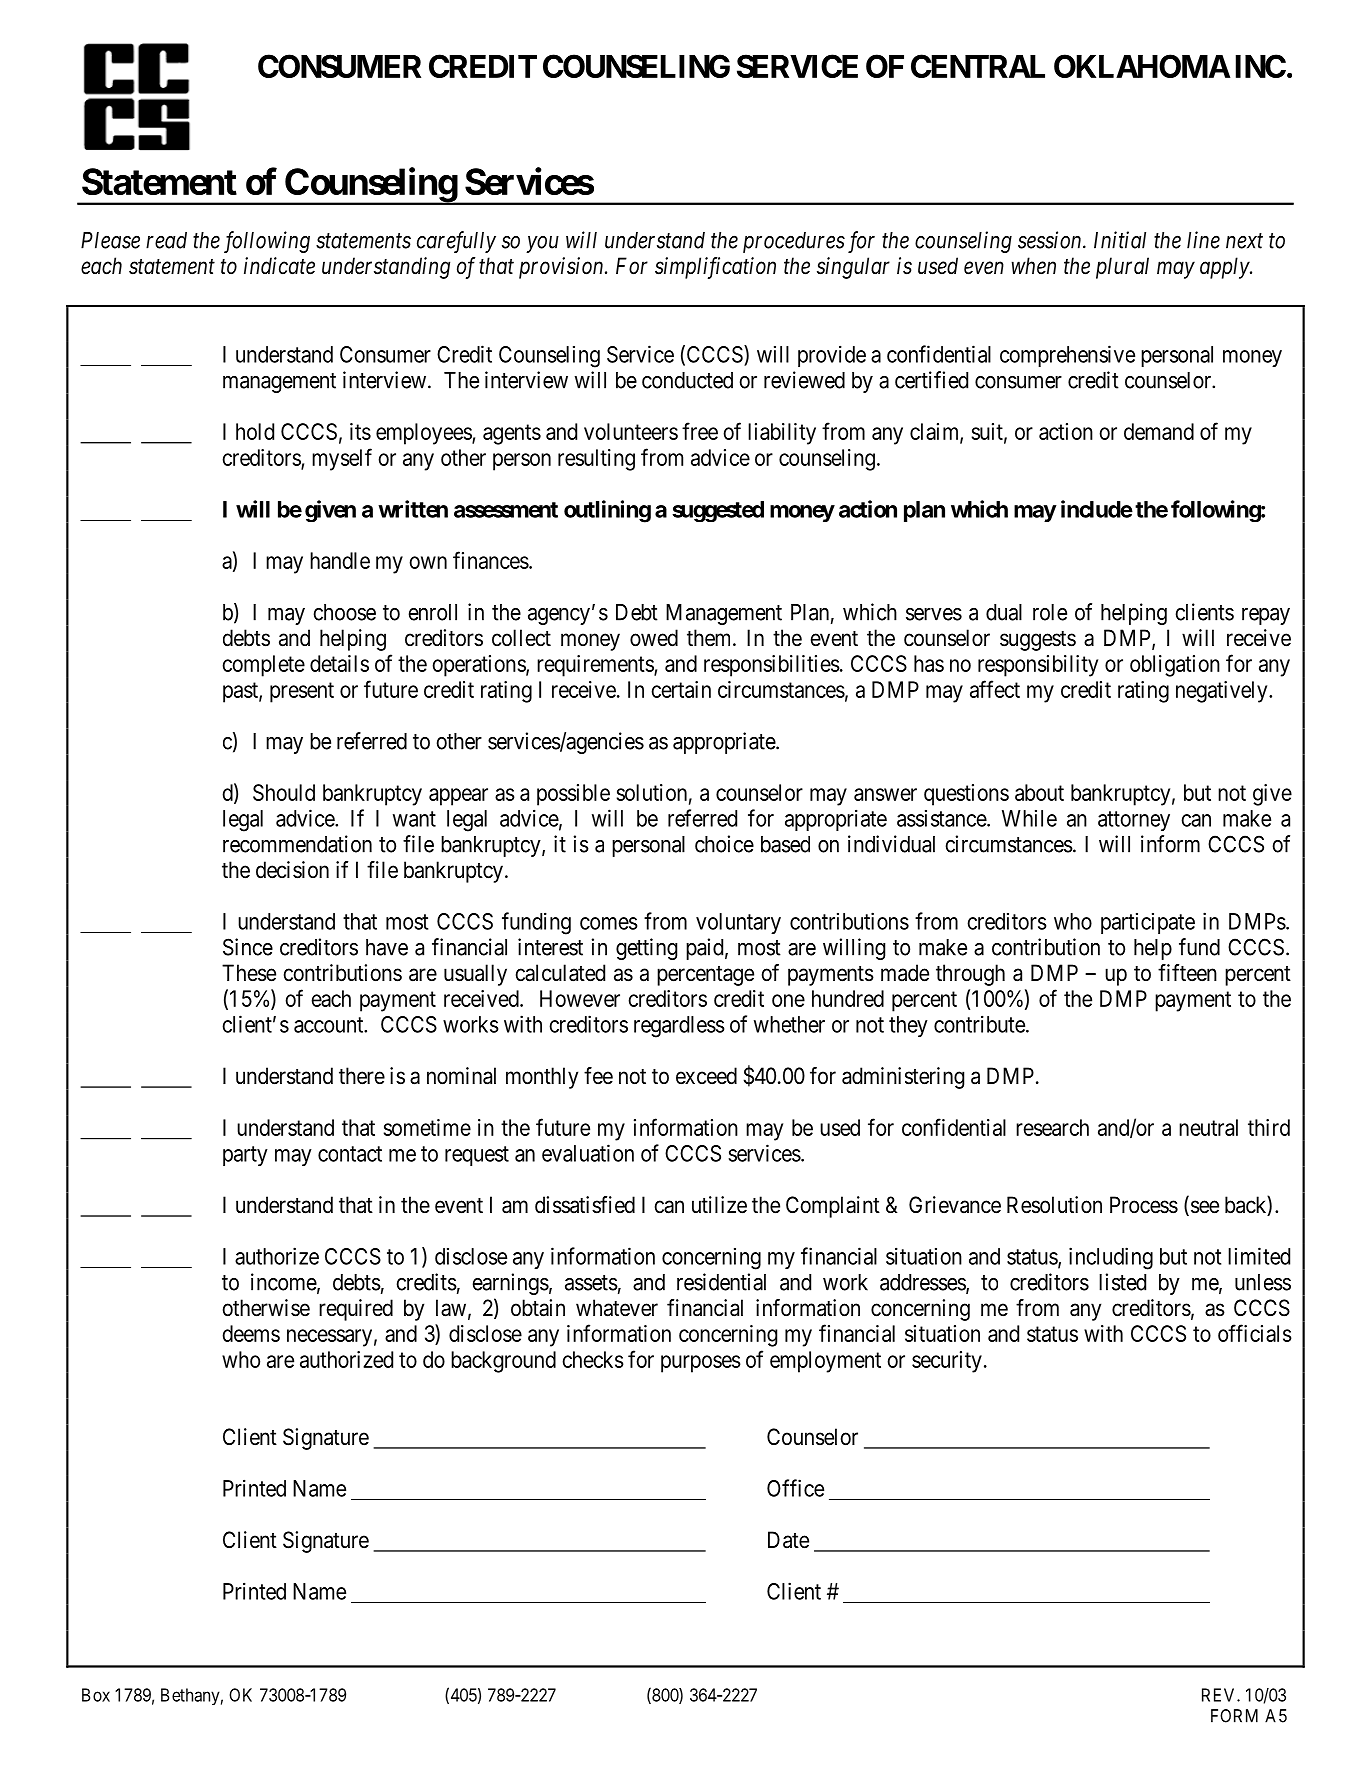 The width and height of the page is (1371, 1775). Describe the element at coordinates (166, 240) in the page. I see `read` at that location.
